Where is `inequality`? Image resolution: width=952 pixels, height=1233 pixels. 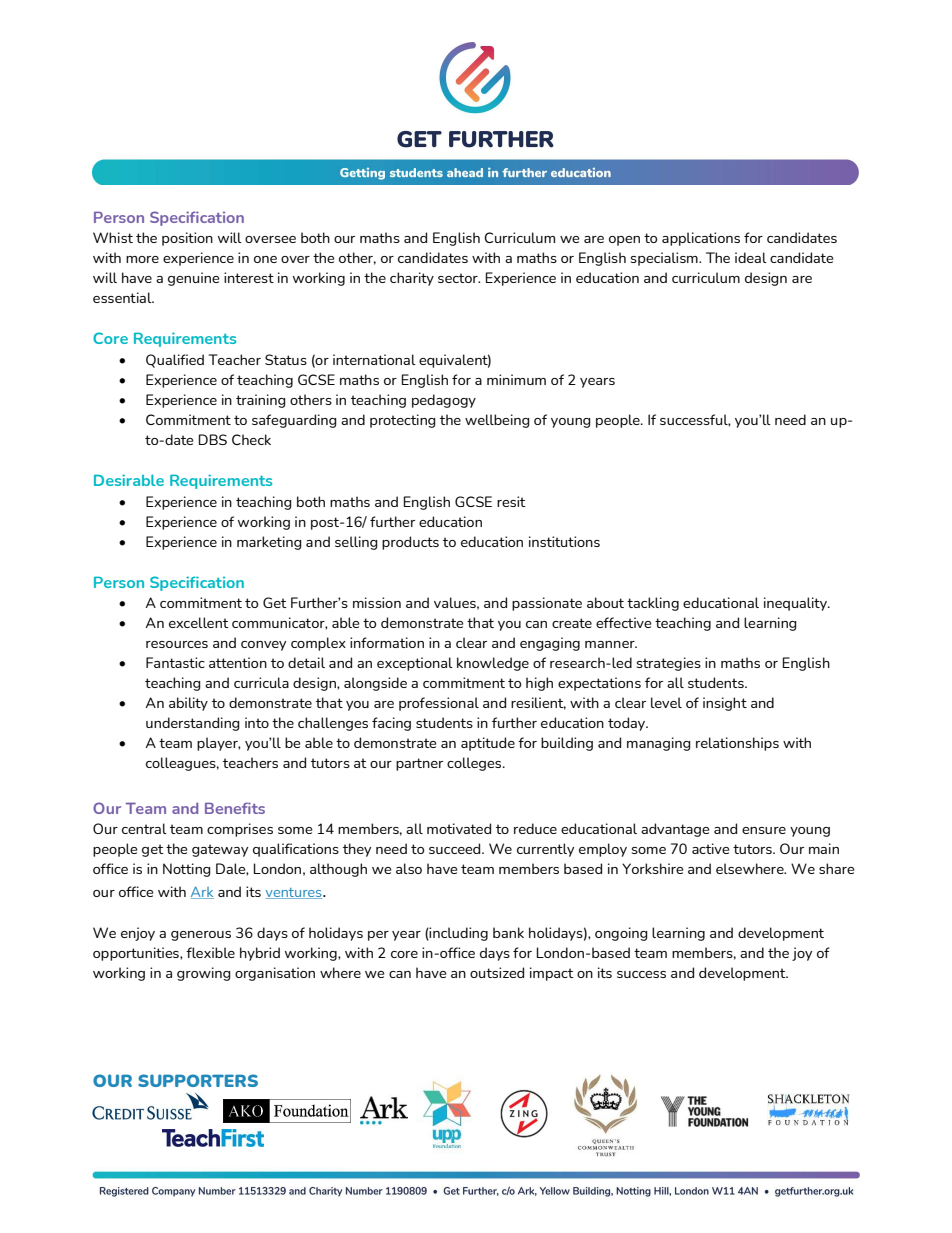
inequality is located at coordinates (796, 604).
